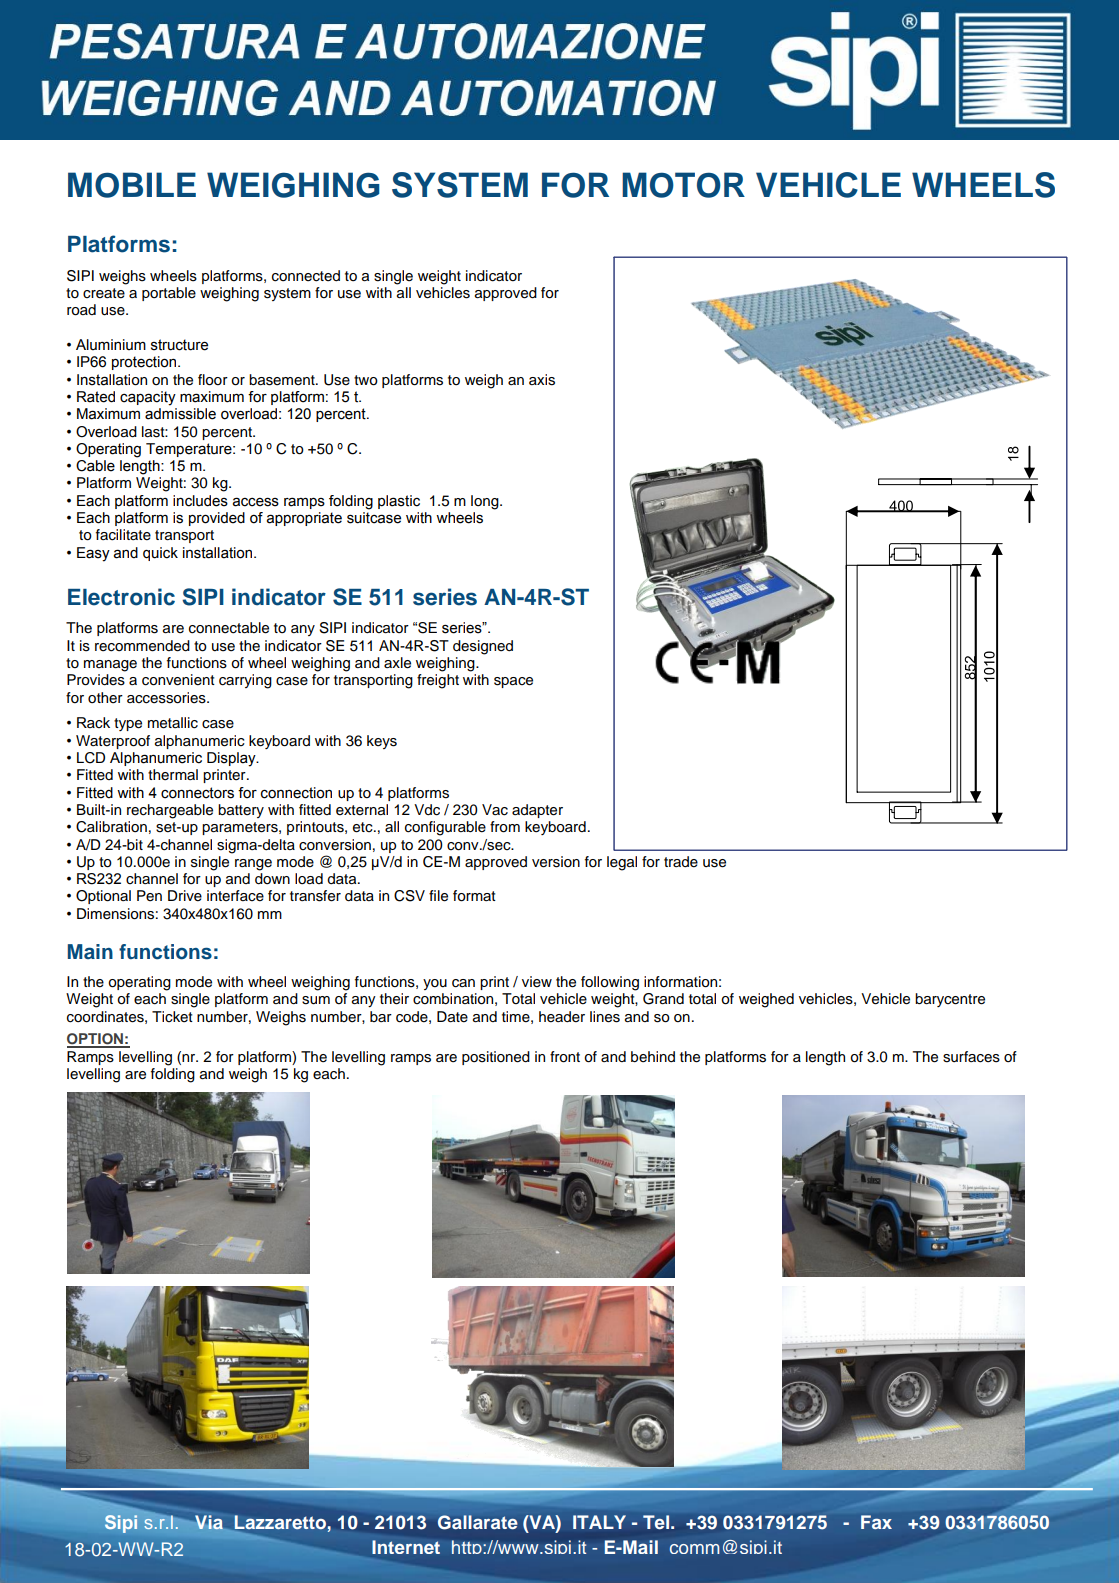 The image size is (1119, 1583). I want to click on surfaces, so click(971, 1057).
